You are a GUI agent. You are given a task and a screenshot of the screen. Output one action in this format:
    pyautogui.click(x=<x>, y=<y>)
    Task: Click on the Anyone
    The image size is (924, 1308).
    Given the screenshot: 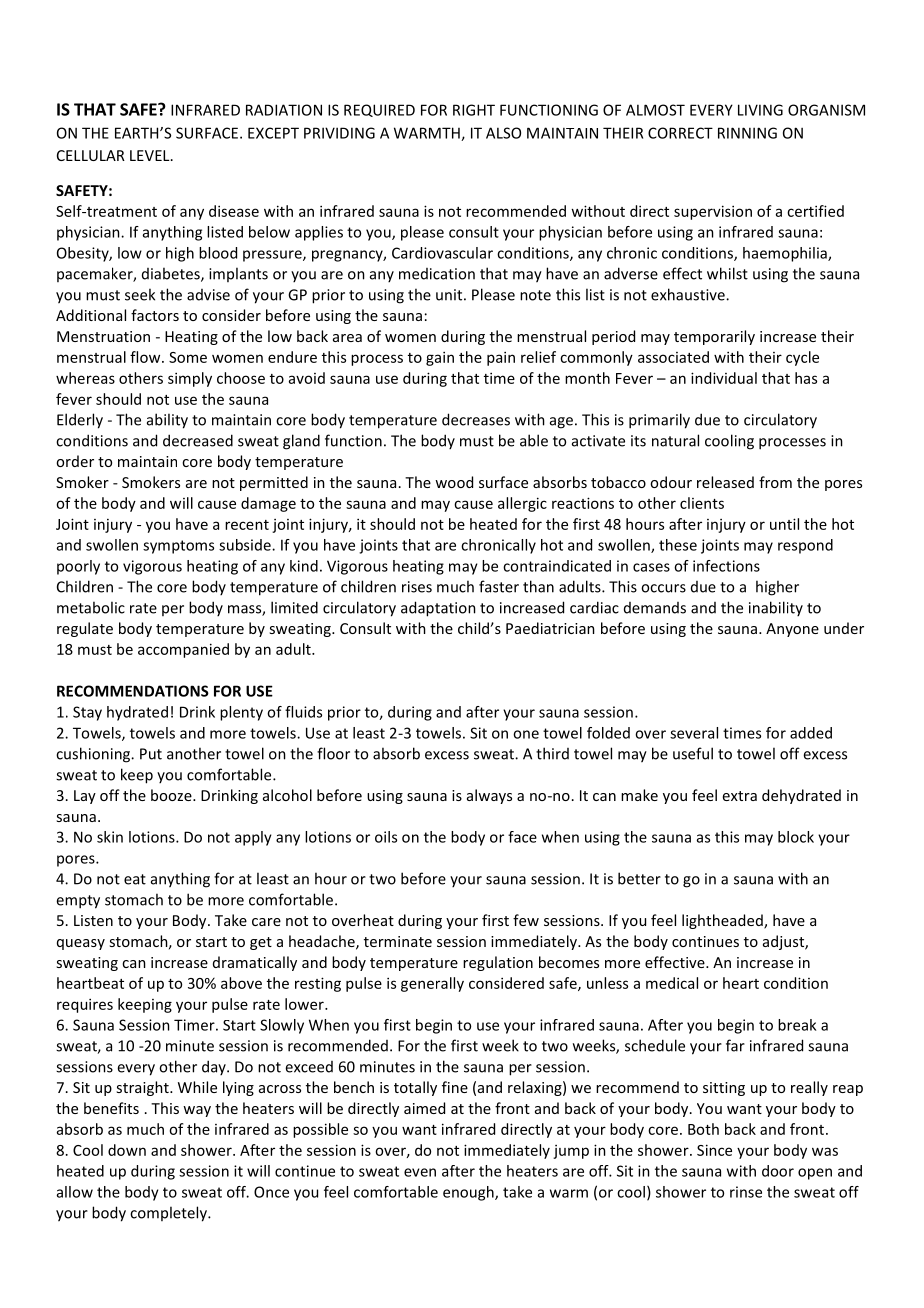 What is the action you would take?
    pyautogui.click(x=792, y=630)
